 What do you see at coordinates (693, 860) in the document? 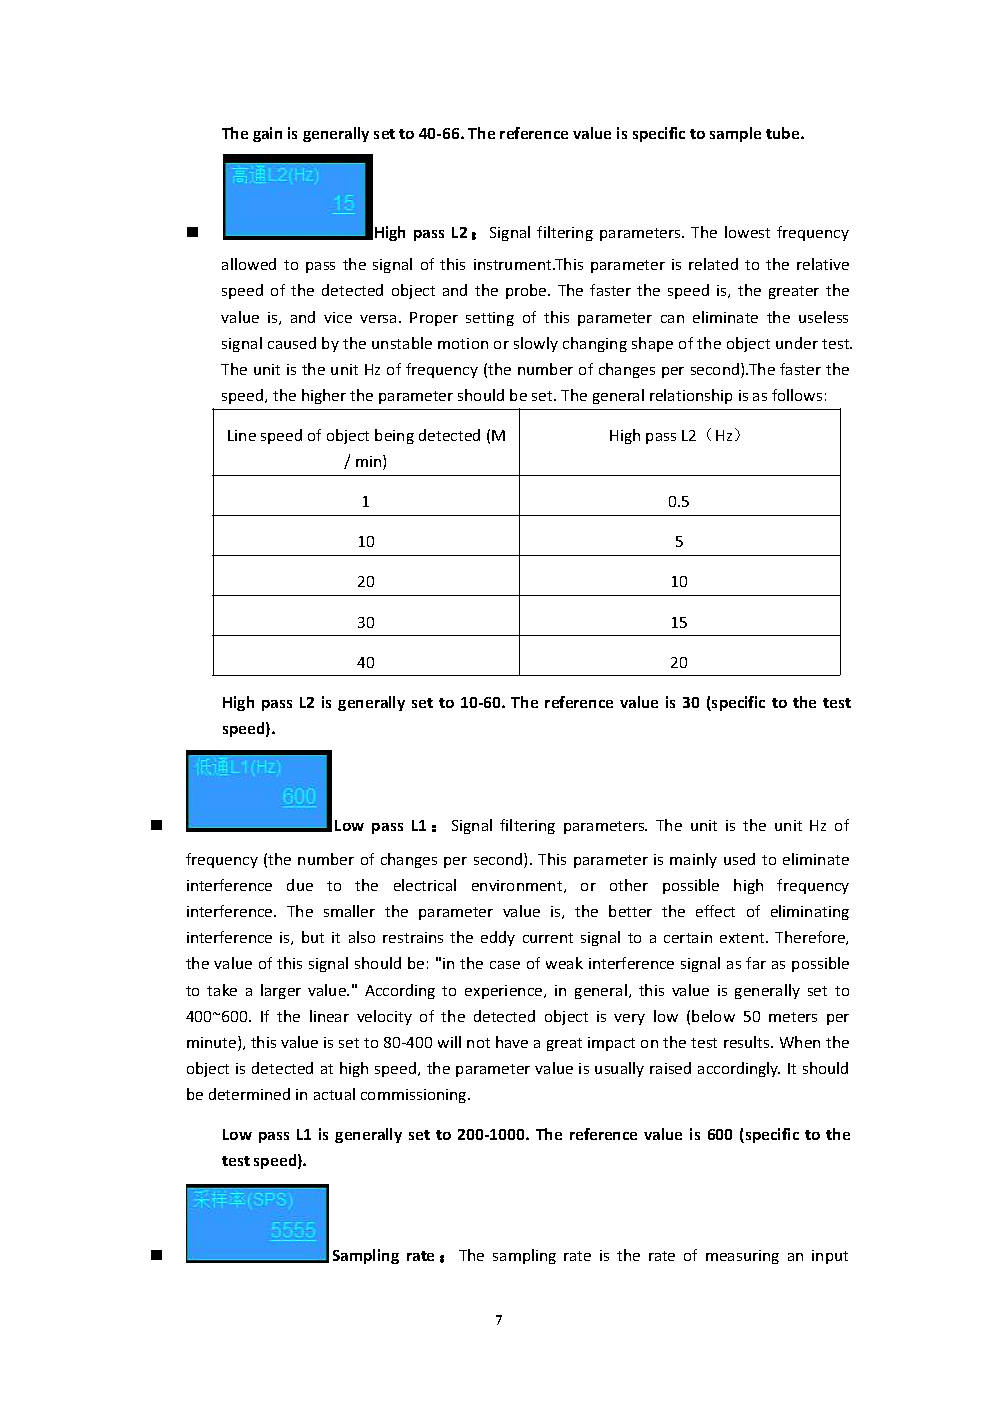
I see `mainly` at bounding box center [693, 860].
